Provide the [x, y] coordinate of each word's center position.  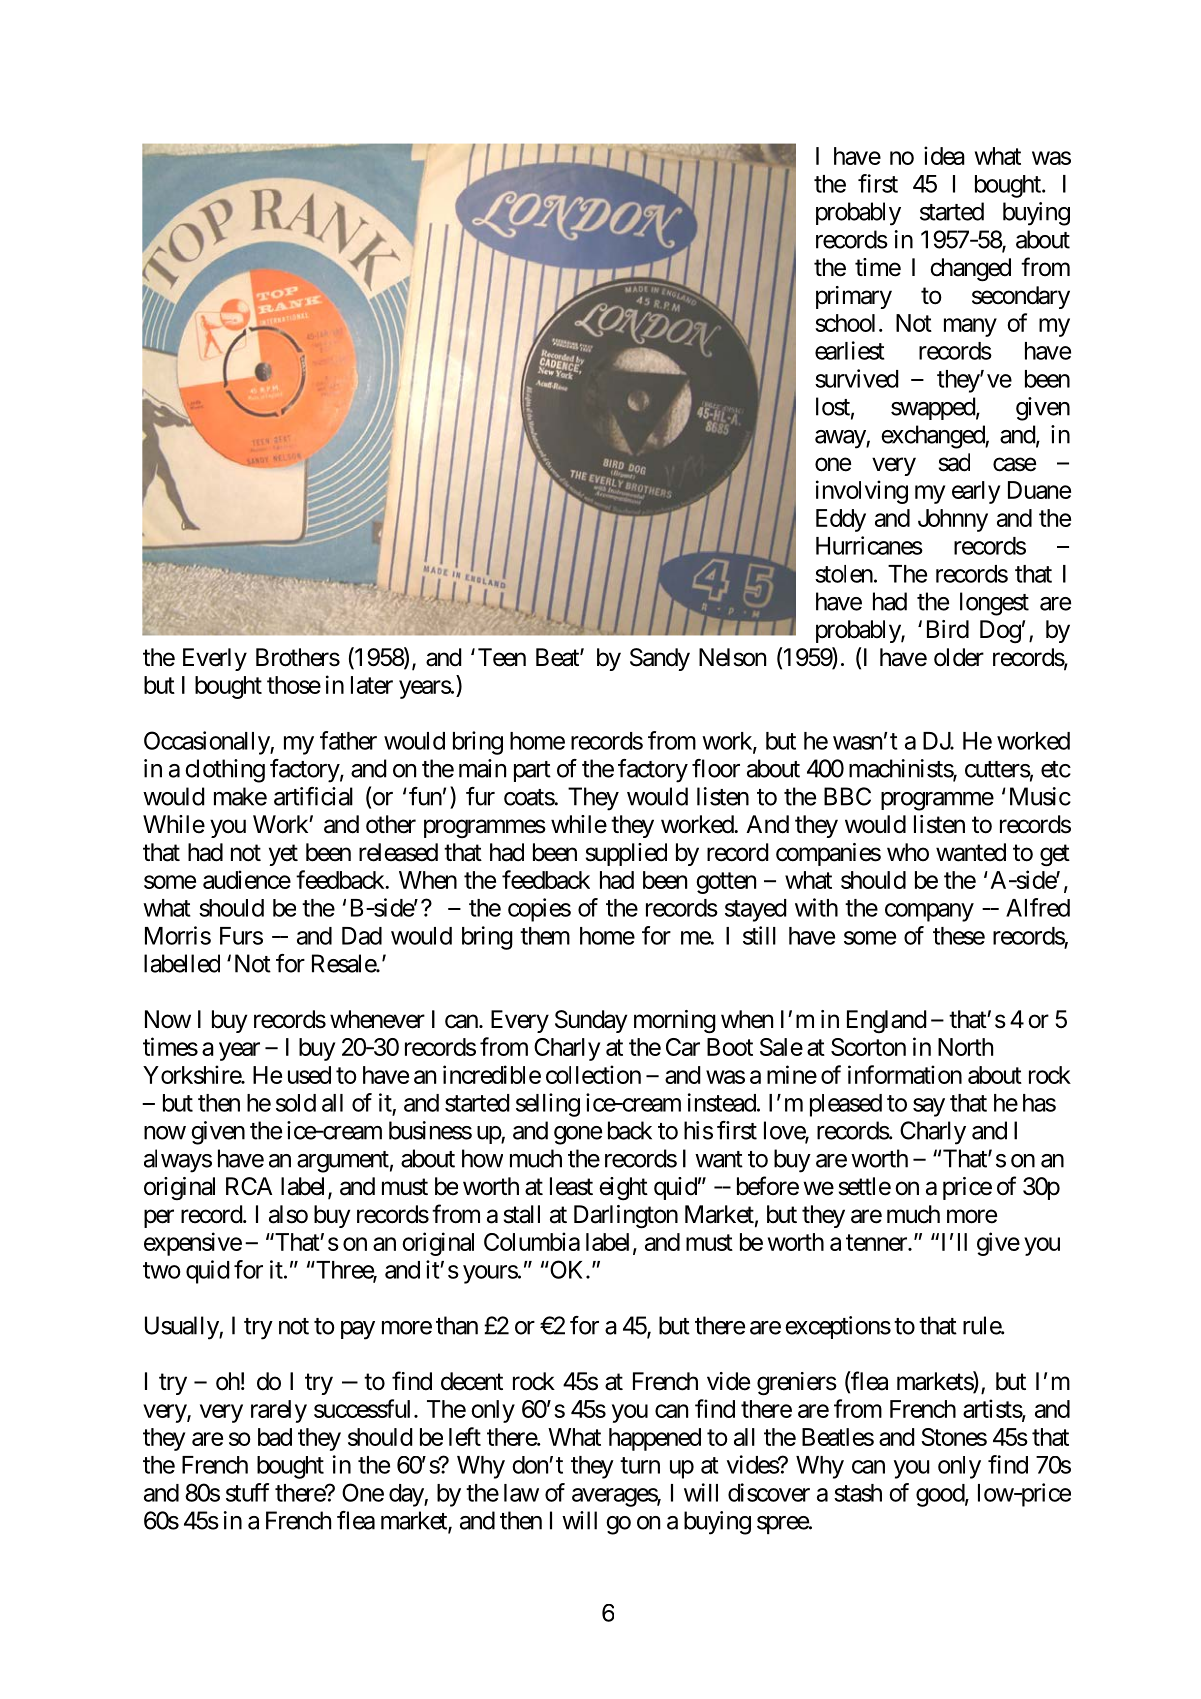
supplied [626, 854]
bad [275, 1437]
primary [854, 297]
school [845, 323]
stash [858, 1493]
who [908, 852]
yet [283, 855]
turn [640, 1465]
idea [944, 155]
